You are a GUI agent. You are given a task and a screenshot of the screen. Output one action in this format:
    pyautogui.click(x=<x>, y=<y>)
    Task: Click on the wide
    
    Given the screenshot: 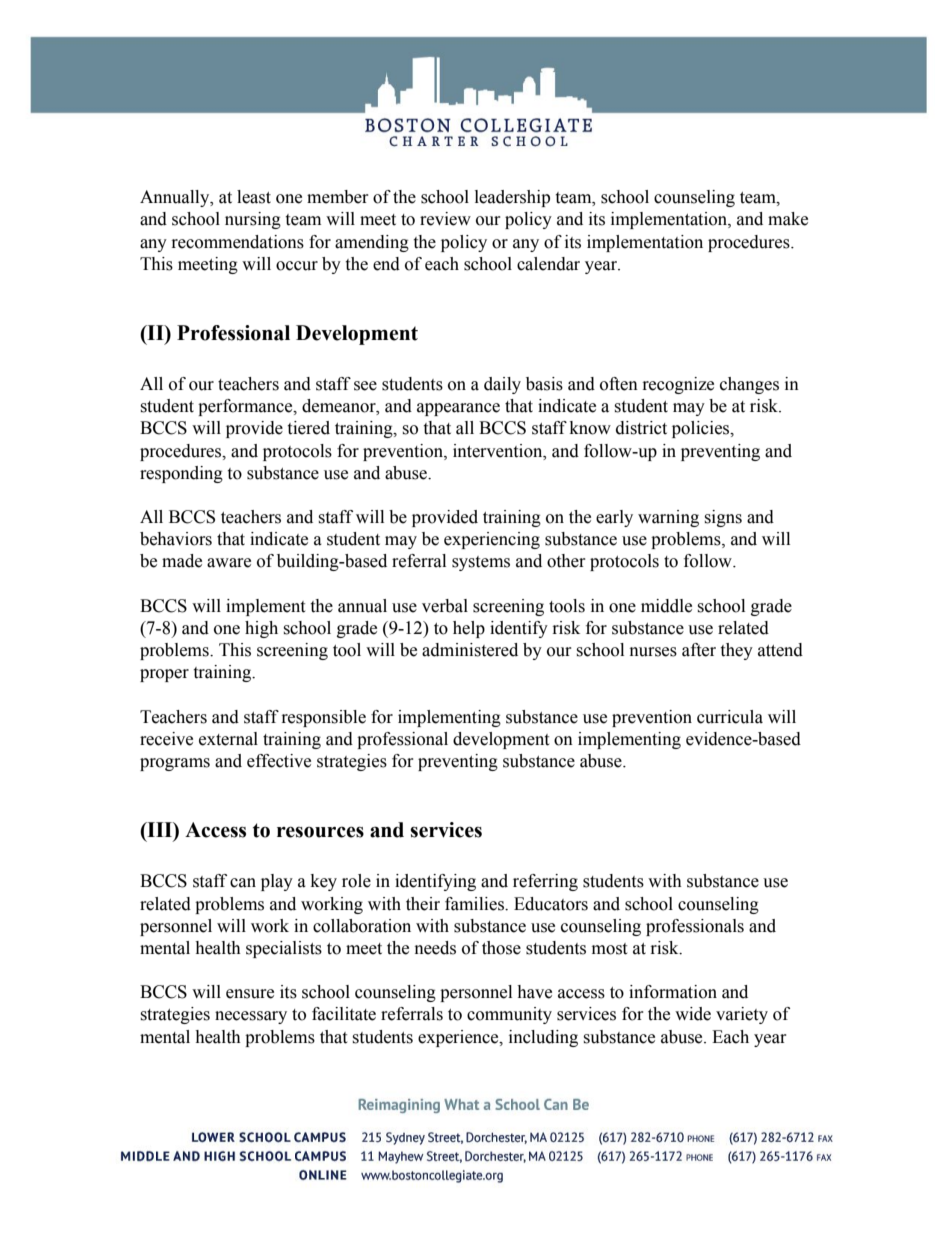 What is the action you would take?
    pyautogui.click(x=693, y=1014)
